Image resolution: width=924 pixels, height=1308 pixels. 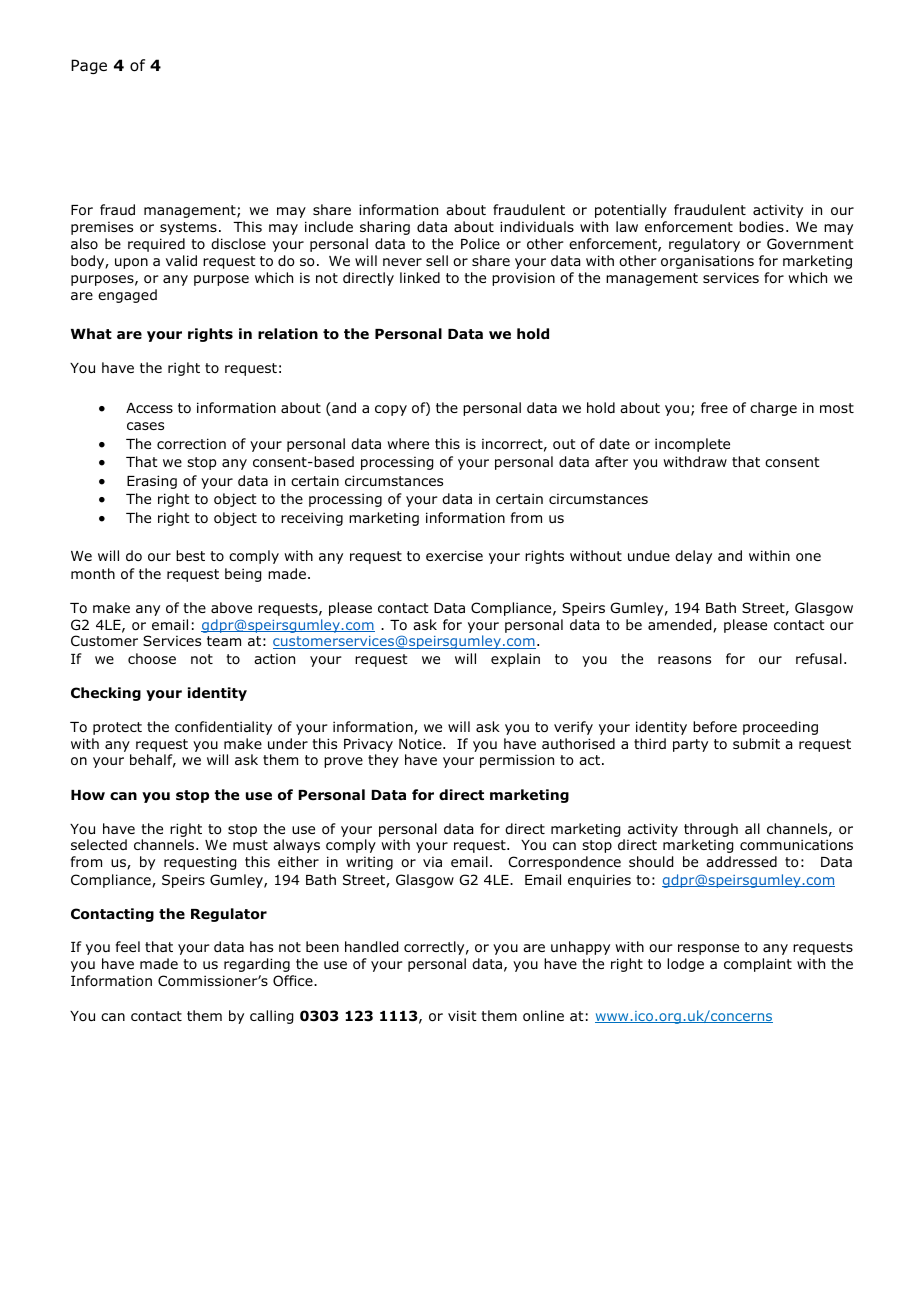 I want to click on where, so click(x=408, y=443).
